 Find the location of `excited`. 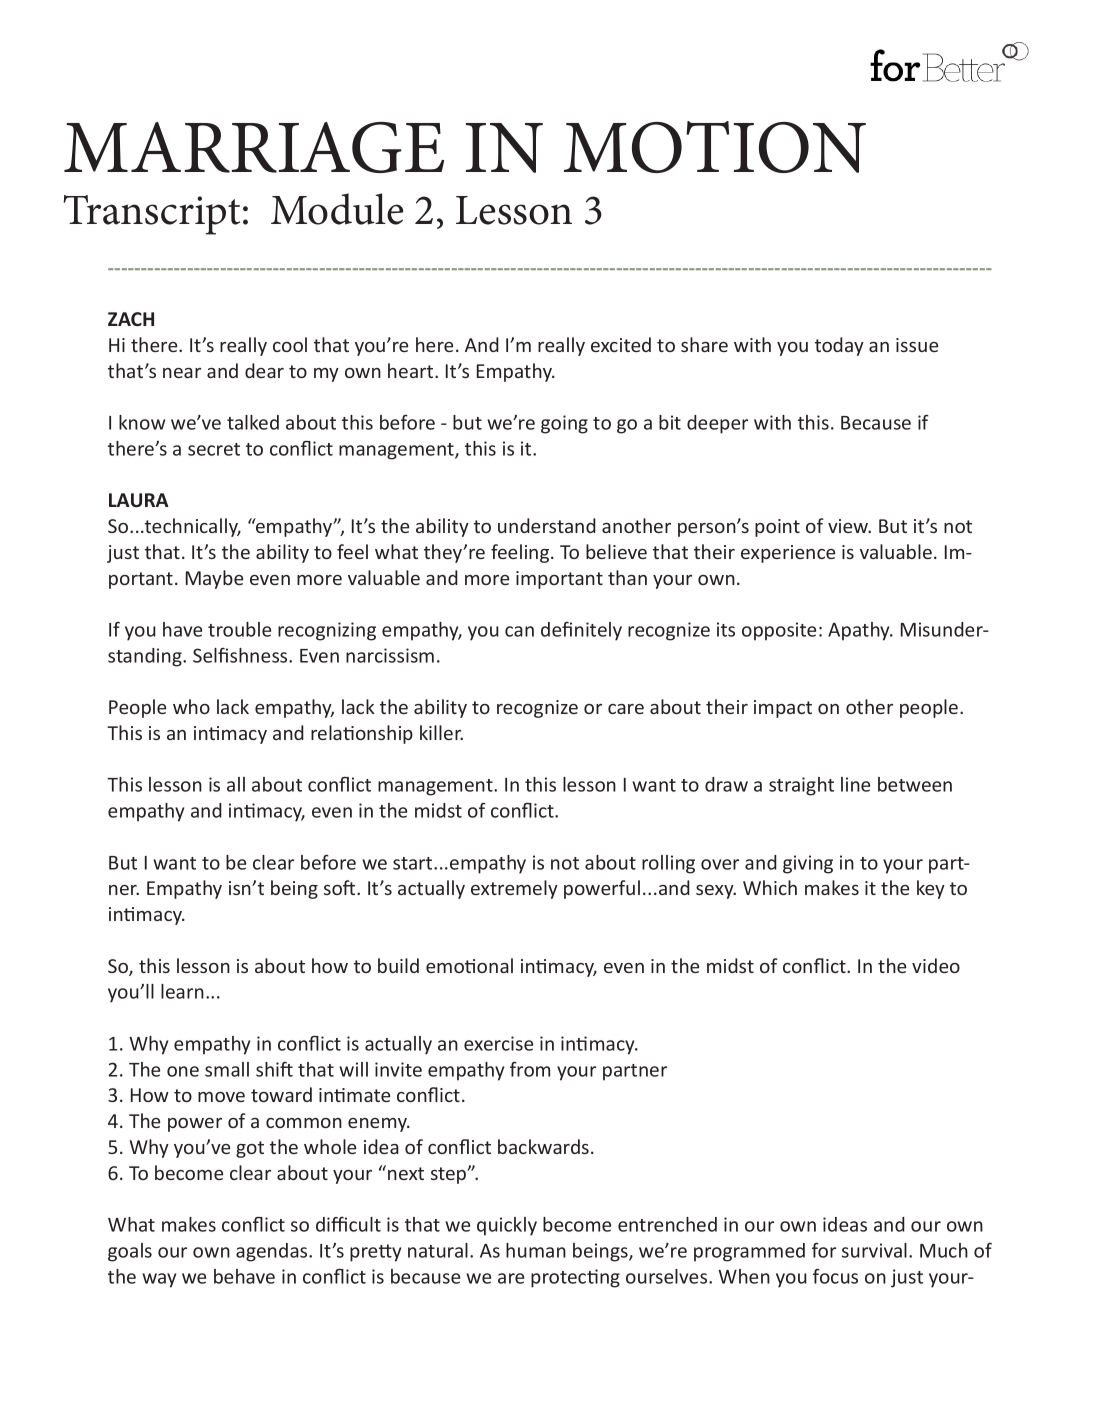

excited is located at coordinates (621, 344).
